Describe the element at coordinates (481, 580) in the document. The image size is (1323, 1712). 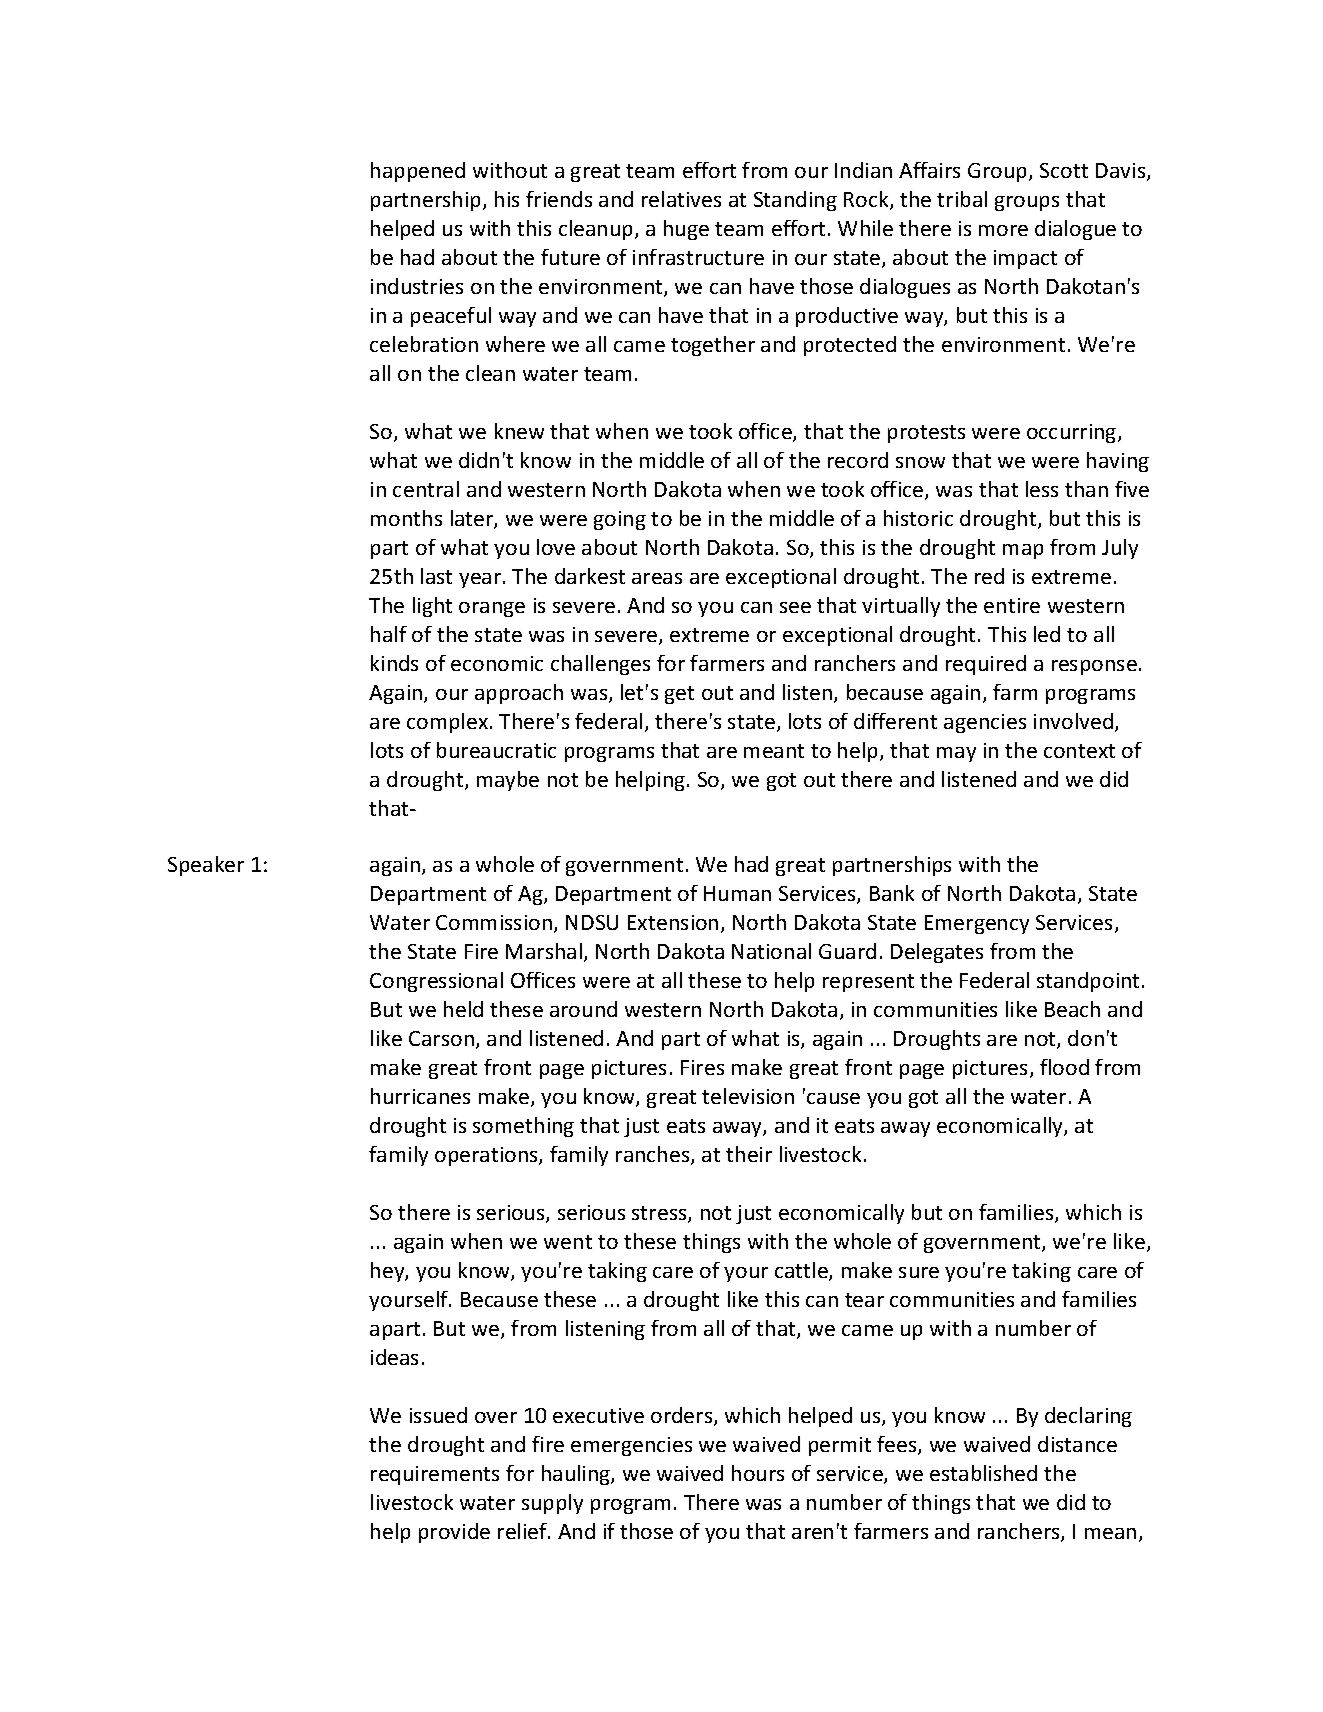
I see `year` at that location.
